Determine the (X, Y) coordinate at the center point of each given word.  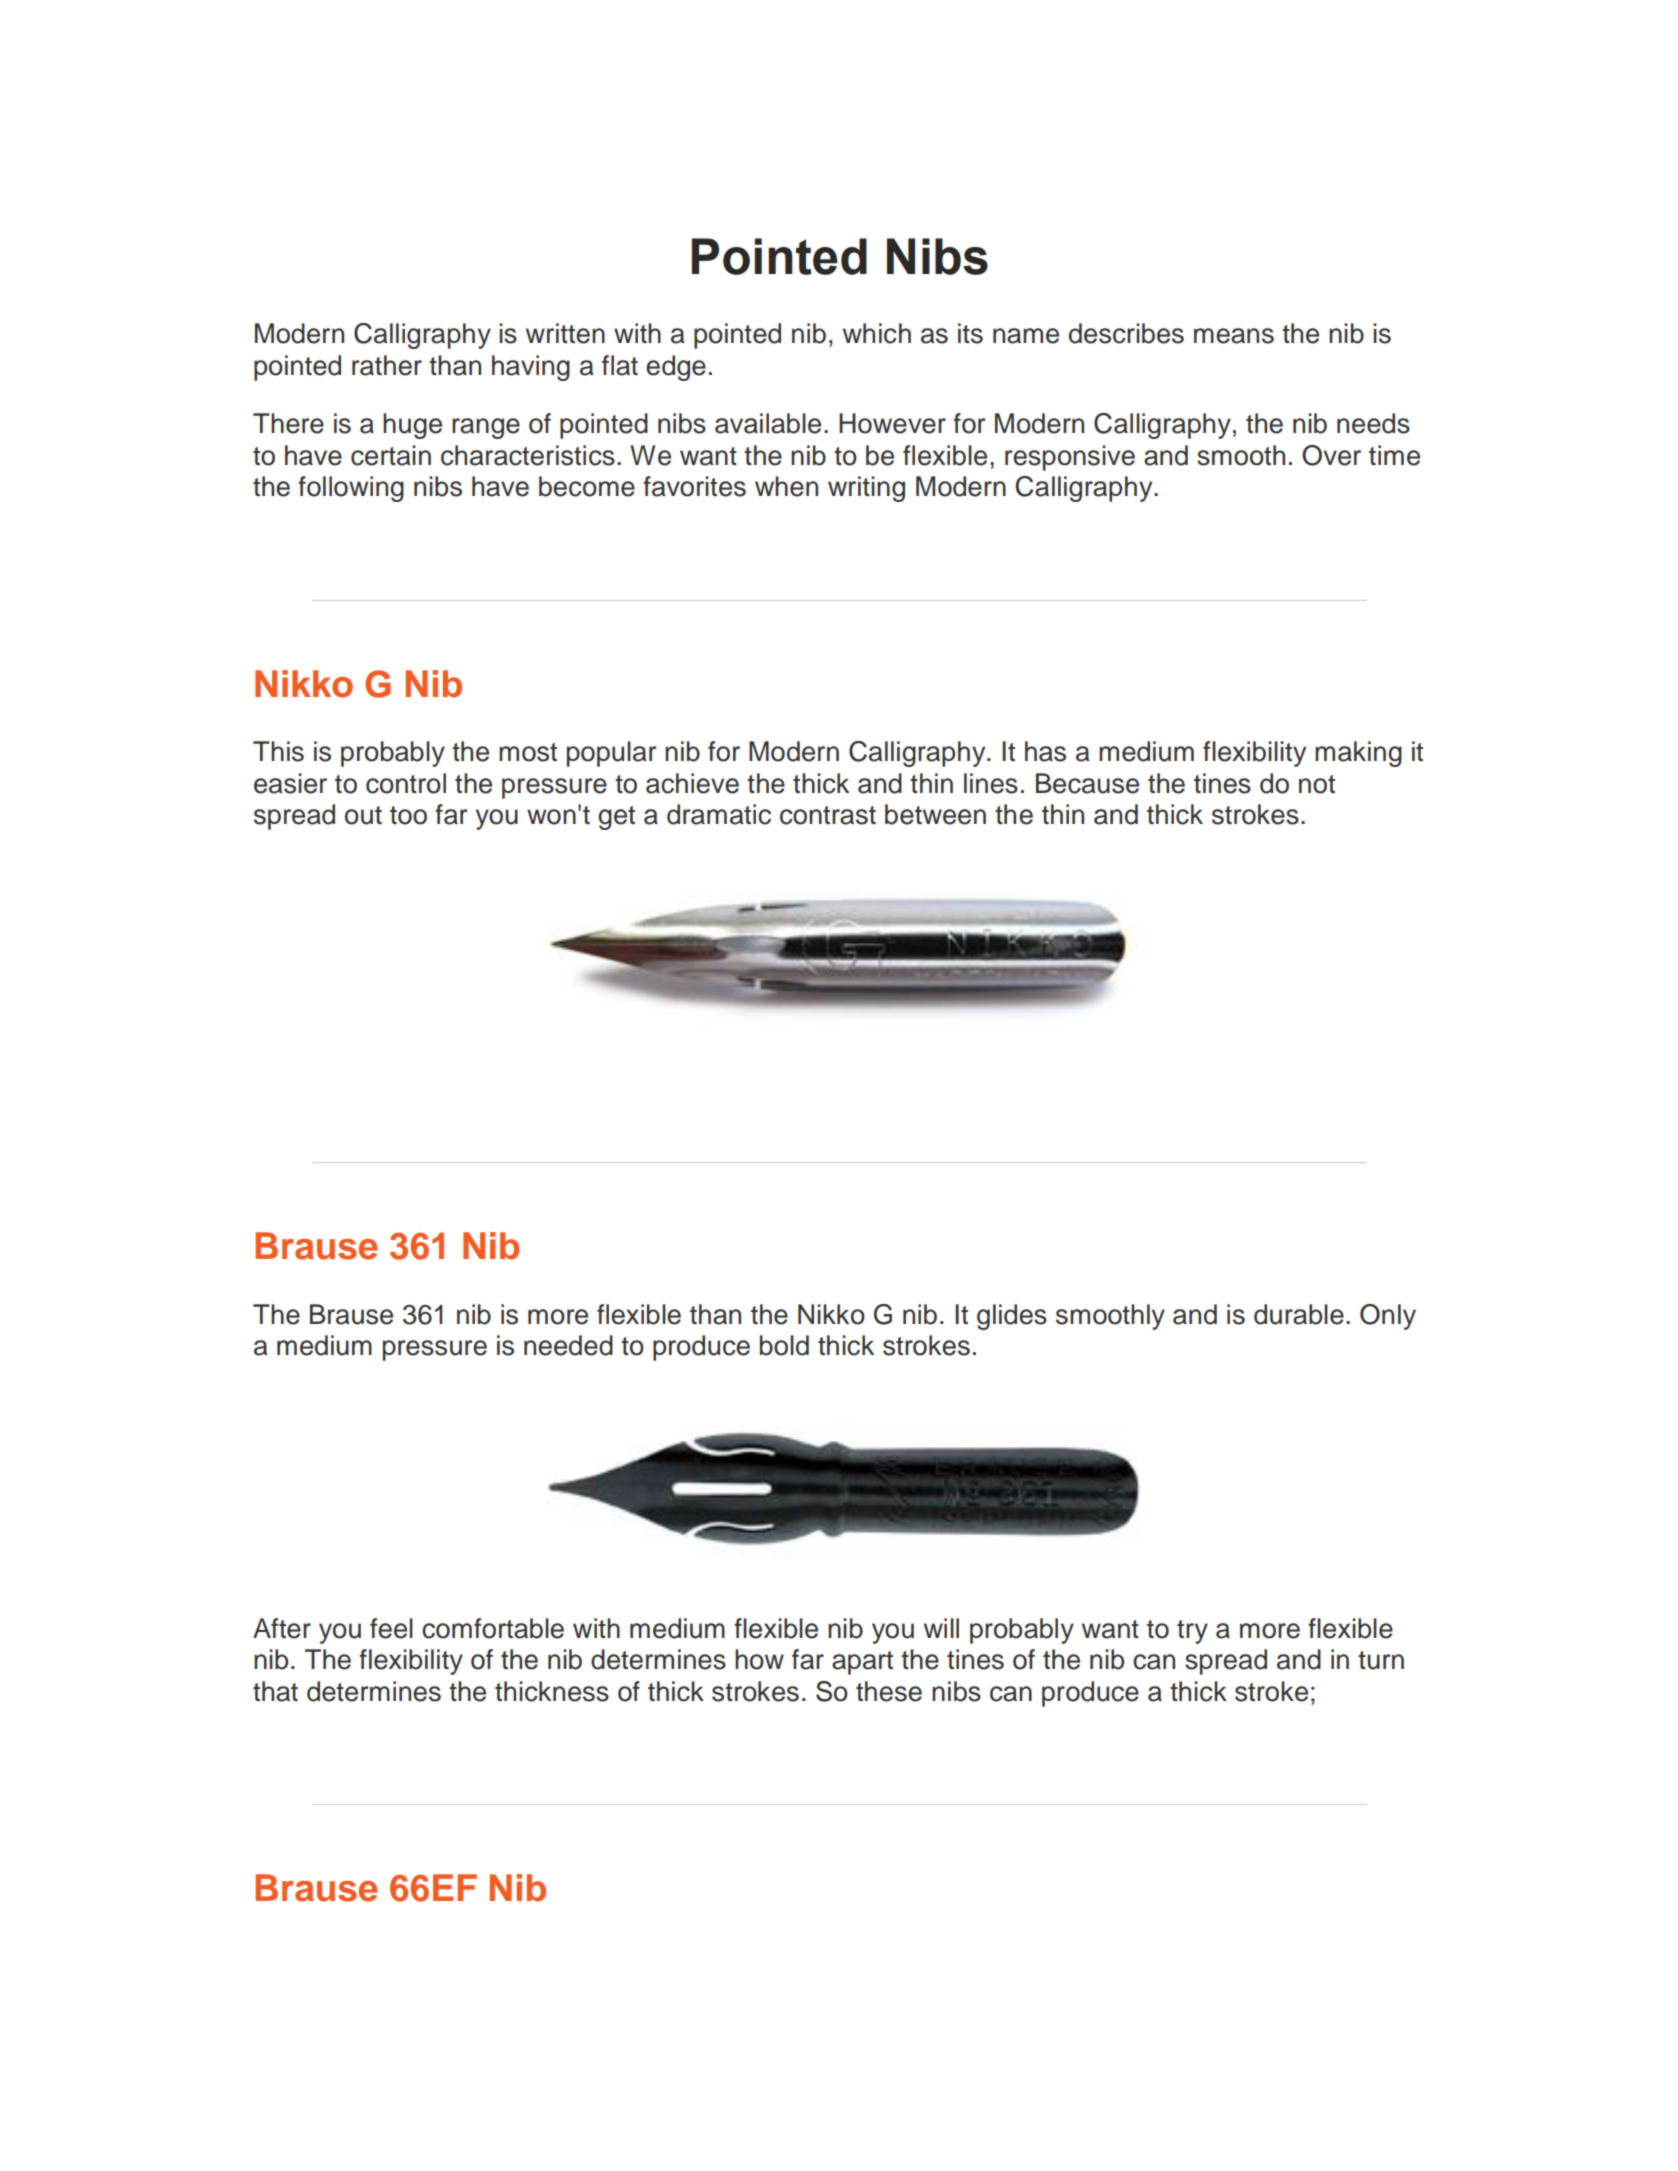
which (877, 333)
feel (391, 1628)
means (1234, 336)
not (1317, 784)
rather (387, 365)
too (408, 815)
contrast (828, 815)
